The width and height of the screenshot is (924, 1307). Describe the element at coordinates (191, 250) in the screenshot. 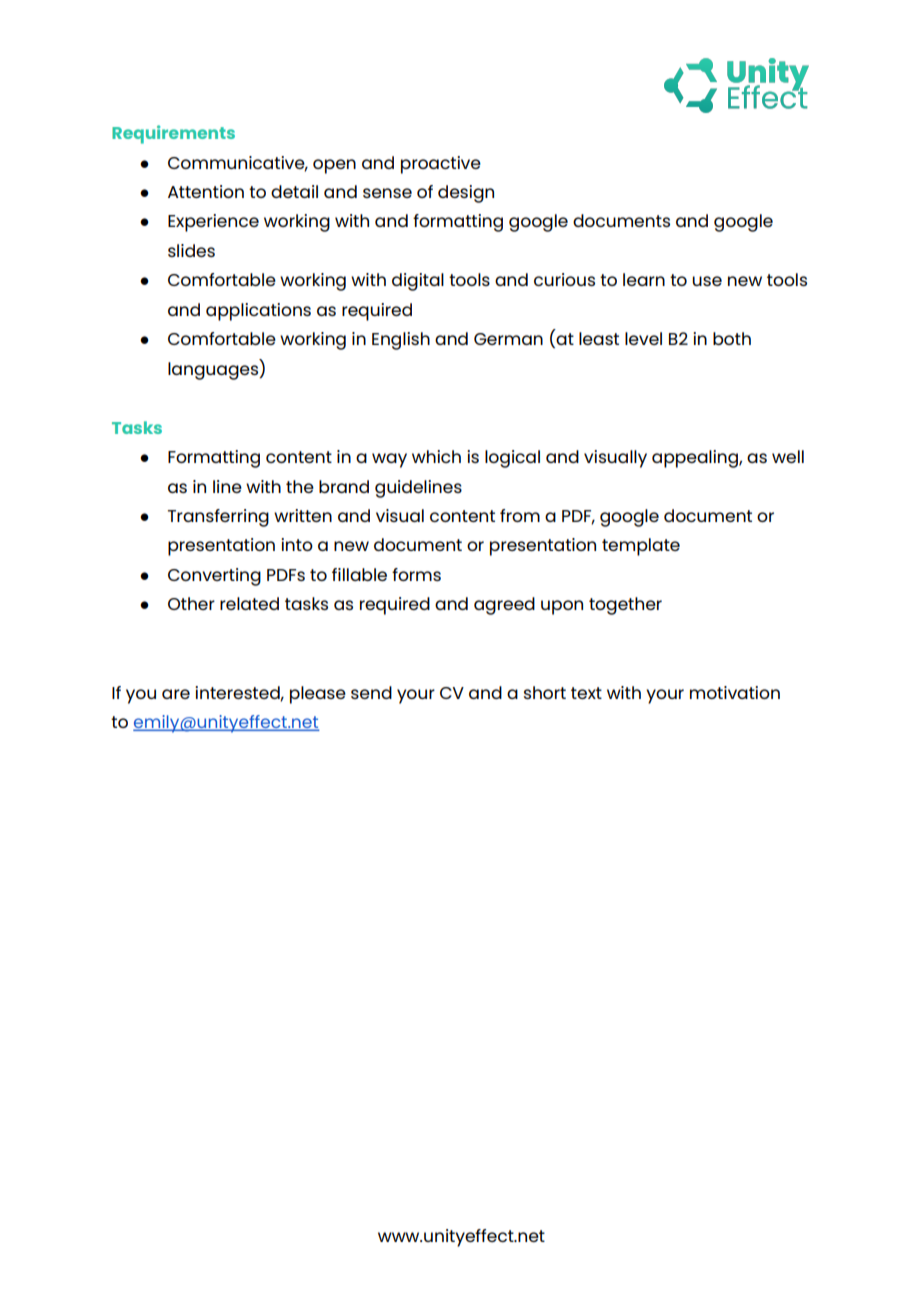

I see `slides` at that location.
